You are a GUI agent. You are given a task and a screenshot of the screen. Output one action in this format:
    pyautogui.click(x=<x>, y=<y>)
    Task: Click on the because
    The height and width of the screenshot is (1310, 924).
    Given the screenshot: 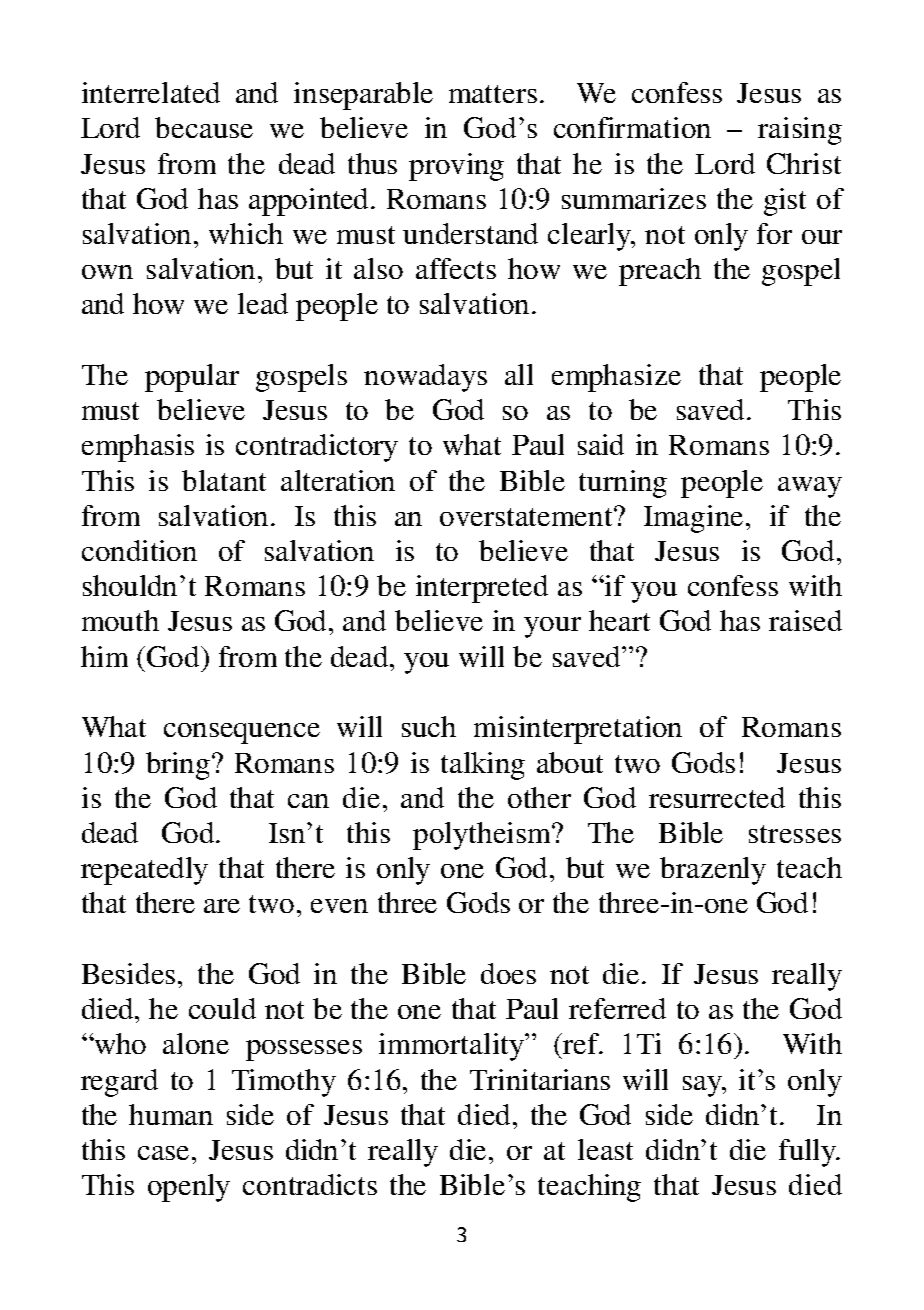 What is the action you would take?
    pyautogui.click(x=204, y=127)
